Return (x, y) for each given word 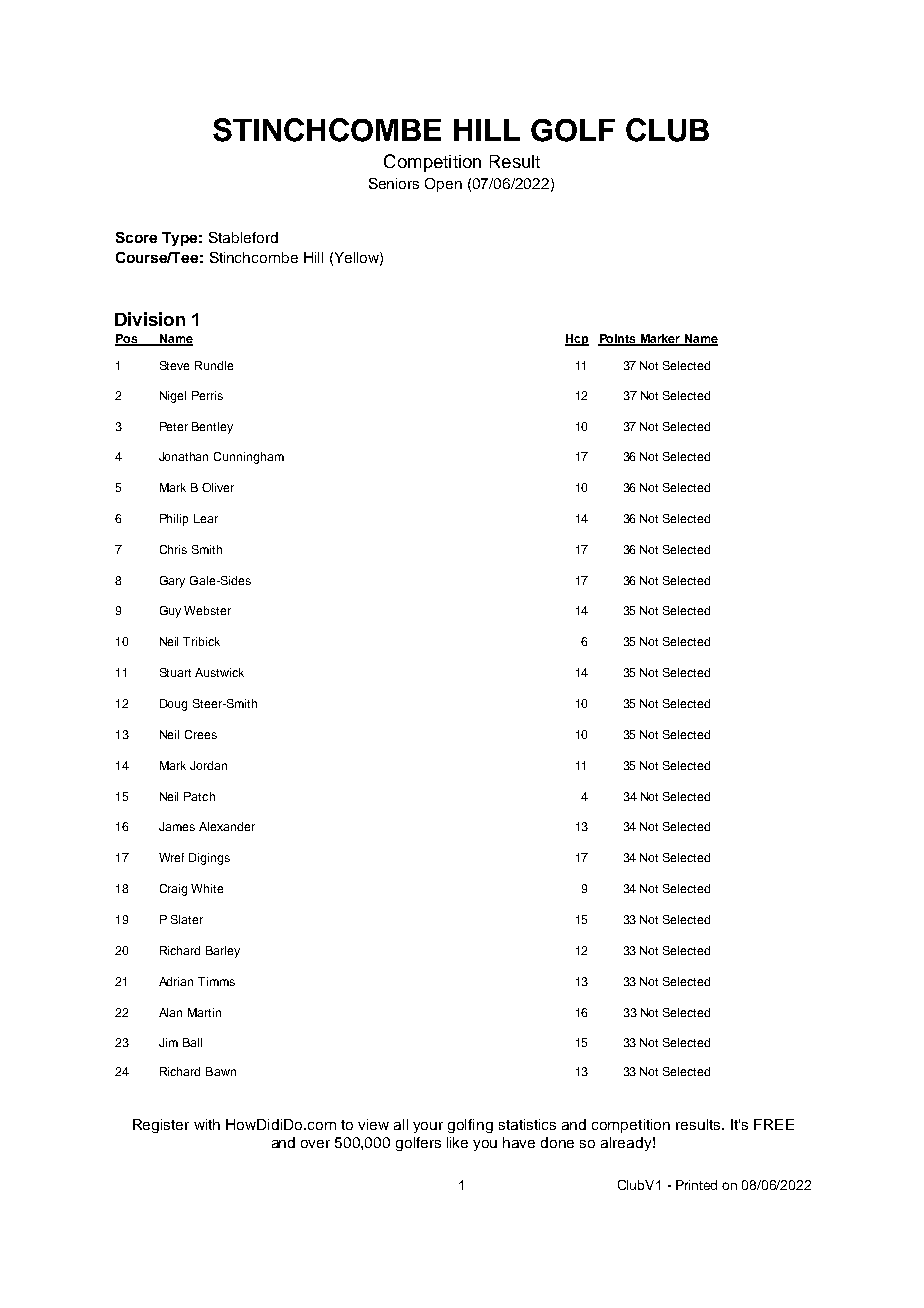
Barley (223, 952)
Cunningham (249, 458)
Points (618, 340)
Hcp (577, 340)
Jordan (208, 765)
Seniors (394, 183)
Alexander (227, 826)
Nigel (173, 397)
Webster (207, 610)
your (428, 1127)
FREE (774, 1124)
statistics (527, 1124)
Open (443, 185)
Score (136, 237)
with (207, 1124)
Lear (206, 518)
